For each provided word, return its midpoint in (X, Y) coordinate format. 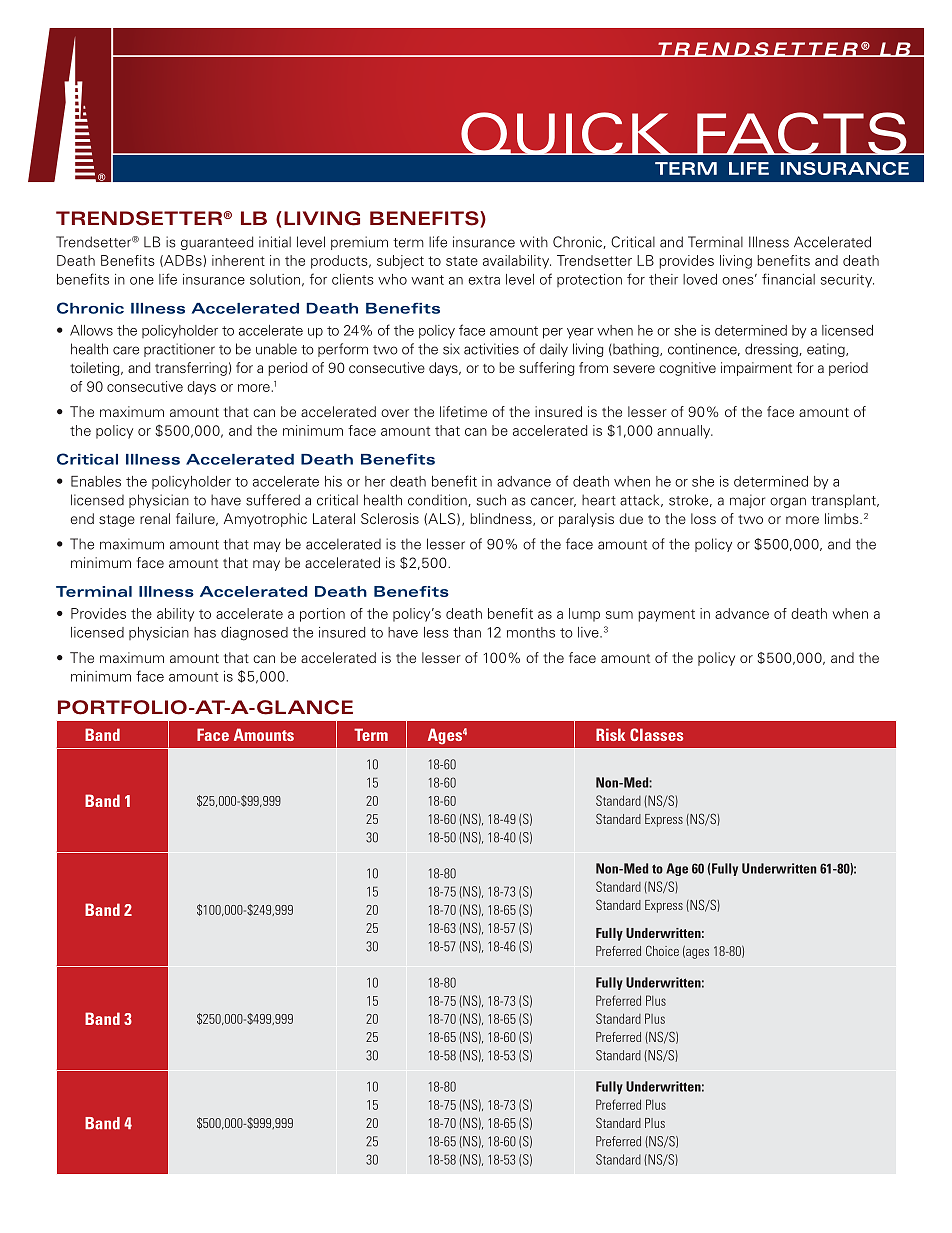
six (451, 349)
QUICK (566, 133)
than (467, 632)
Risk (610, 734)
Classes (656, 734)
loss (703, 518)
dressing (772, 350)
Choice (662, 951)
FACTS (802, 133)
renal (155, 518)
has (205, 632)
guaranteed (217, 243)
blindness (502, 519)
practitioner (179, 350)
